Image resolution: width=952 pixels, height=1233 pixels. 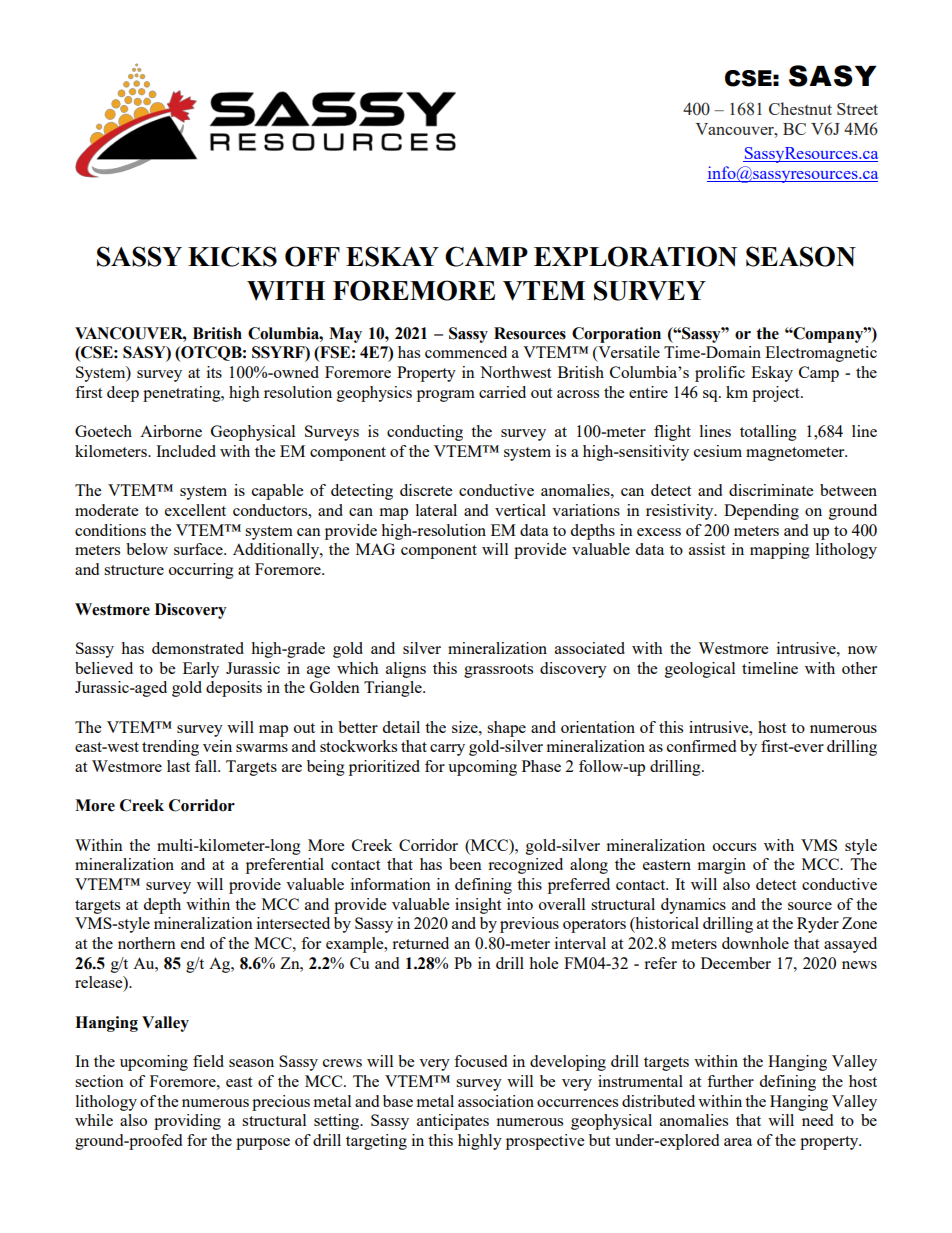 What do you see at coordinates (198, 648) in the screenshot?
I see `demonstrated` at bounding box center [198, 648].
